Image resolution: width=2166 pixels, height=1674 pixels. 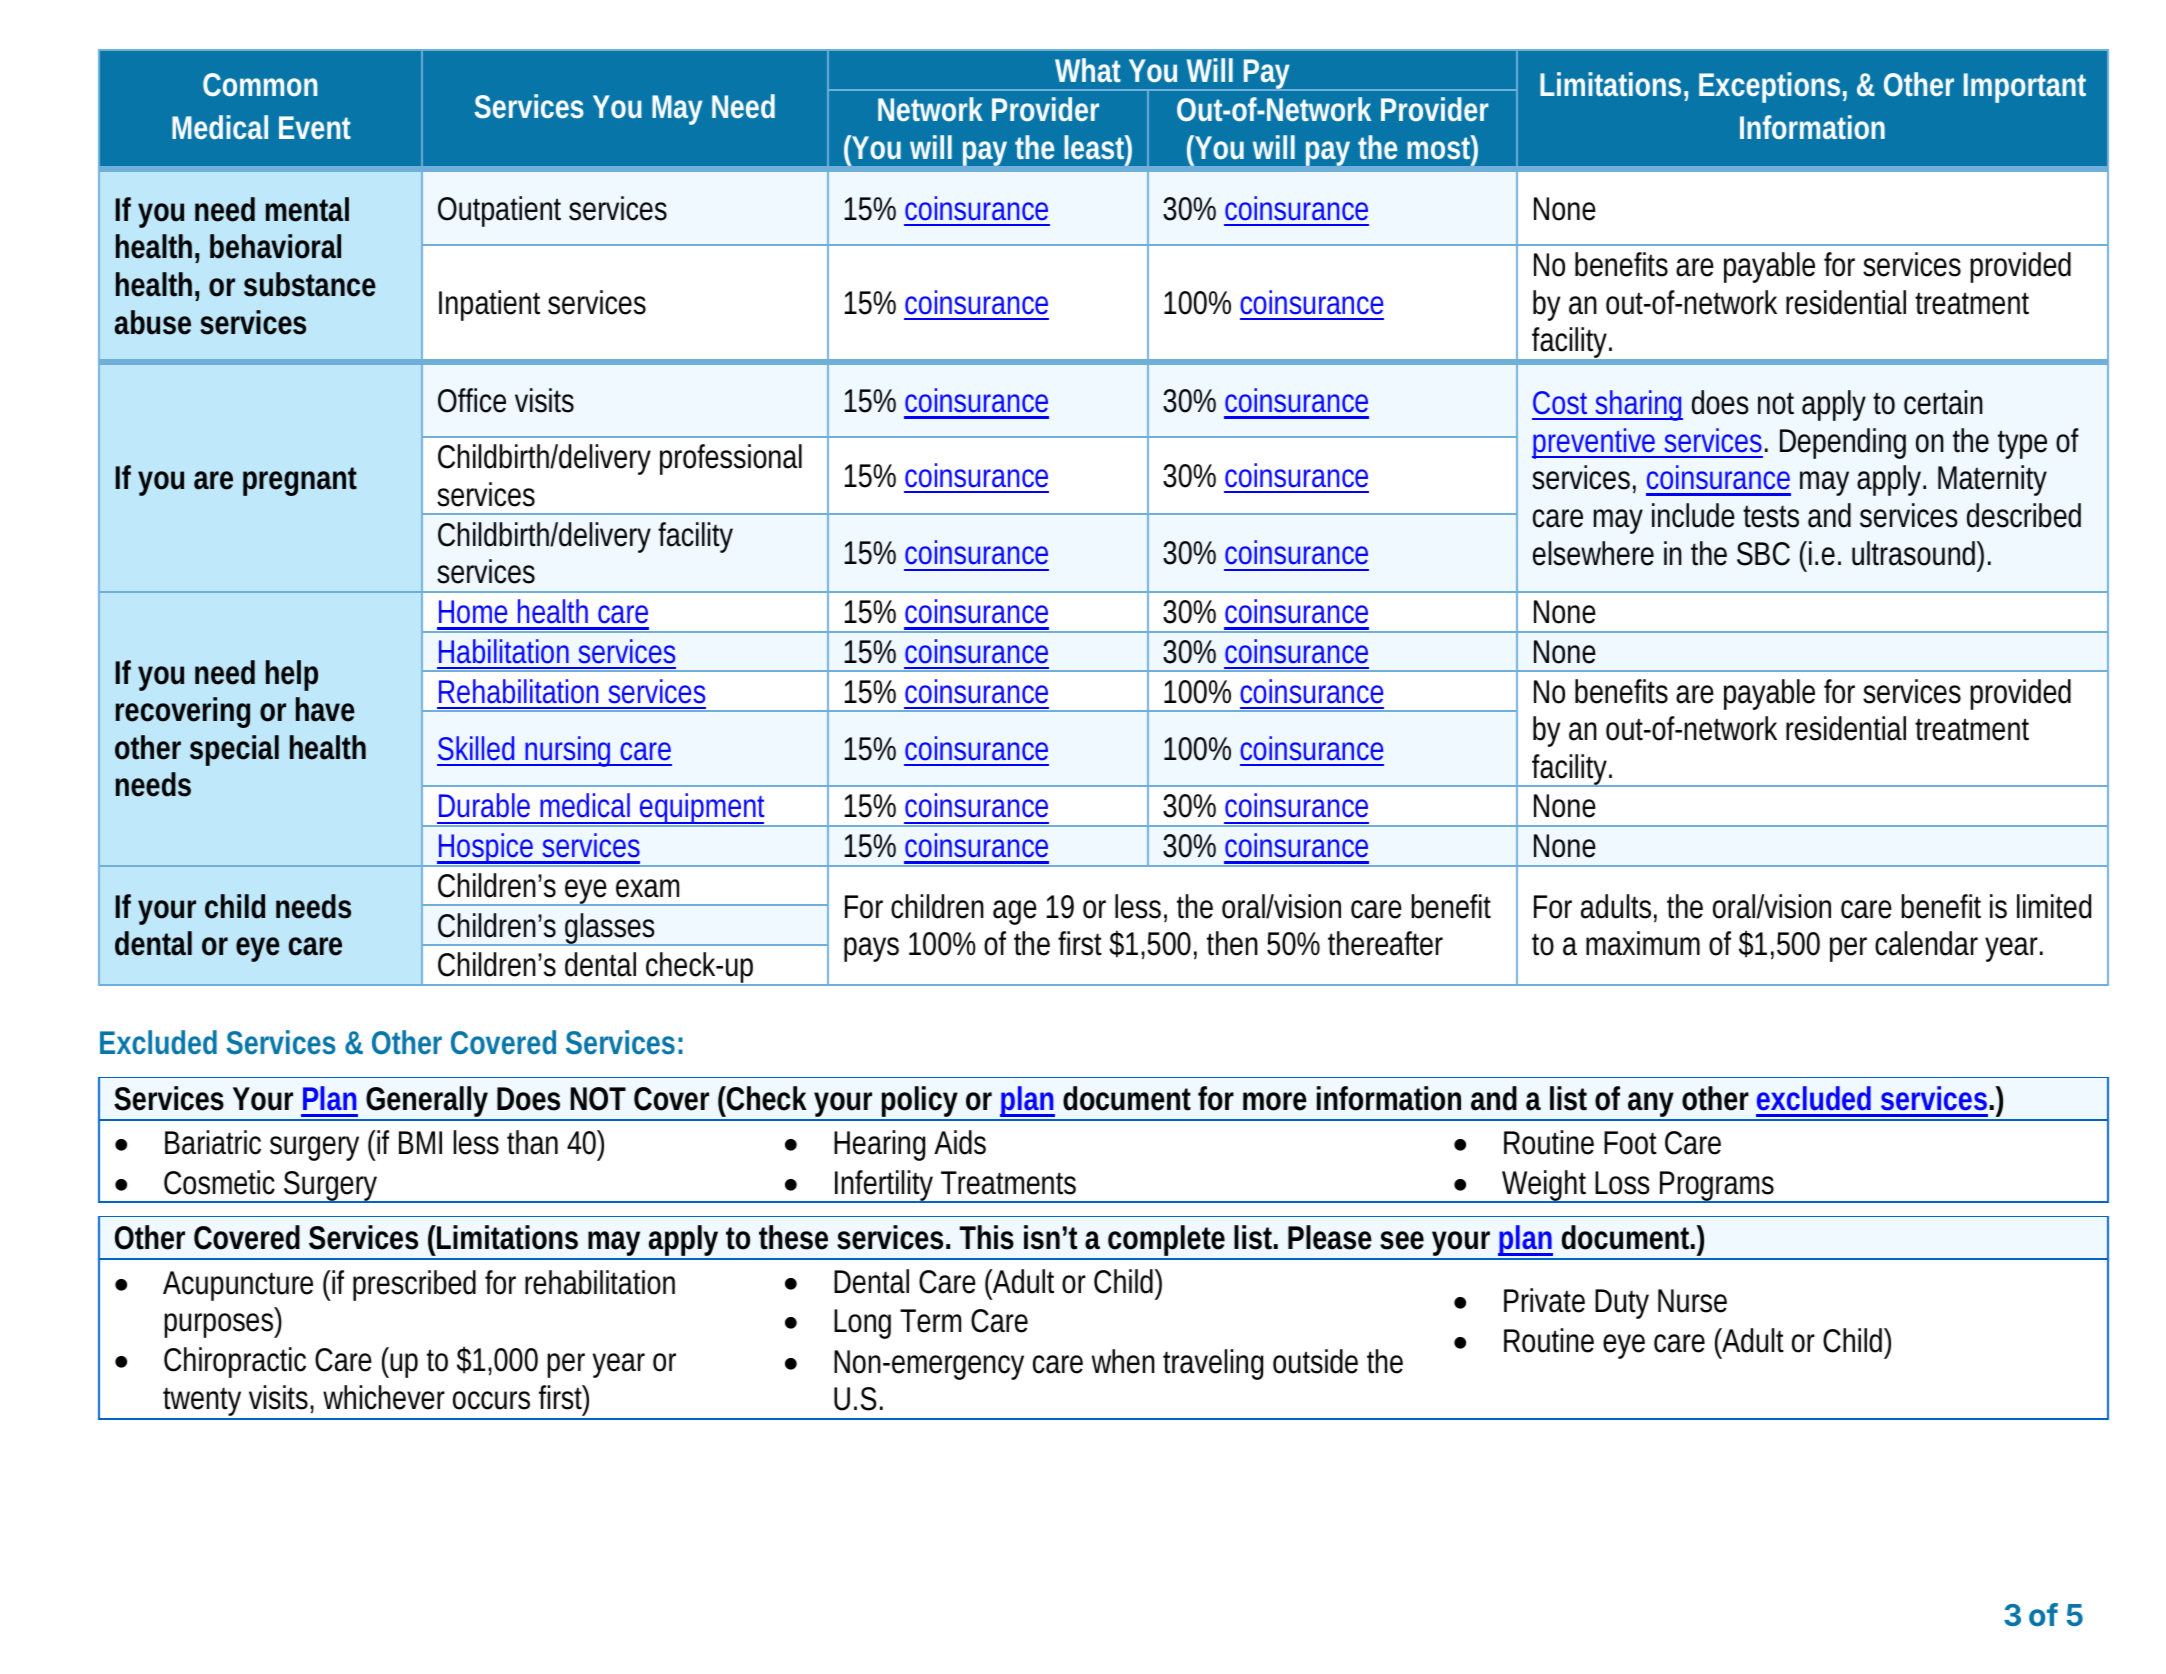 I want to click on professional, so click(x=731, y=459).
